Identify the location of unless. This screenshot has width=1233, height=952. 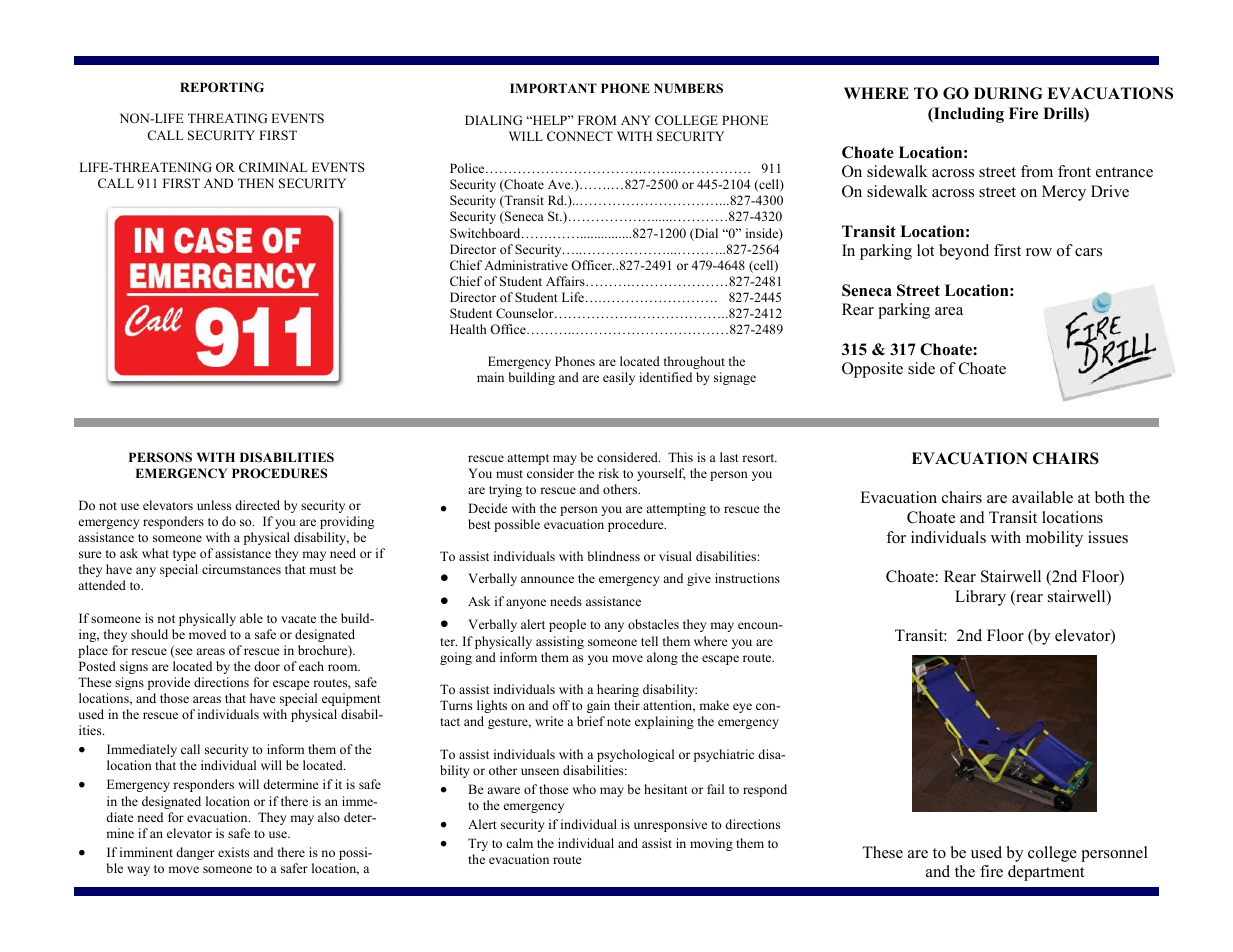
(214, 505).
